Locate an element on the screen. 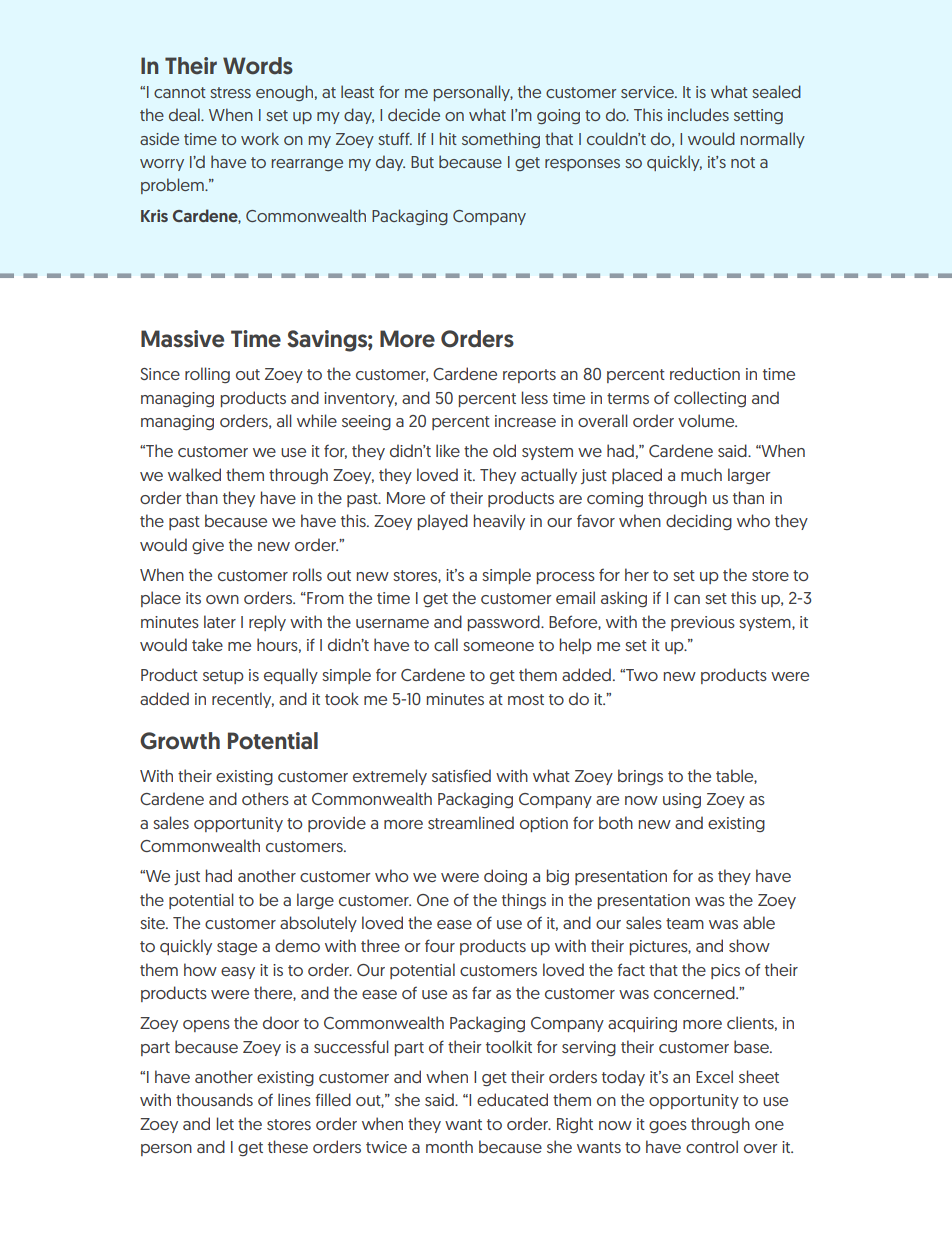 The image size is (952, 1233). hit is located at coordinates (448, 138).
